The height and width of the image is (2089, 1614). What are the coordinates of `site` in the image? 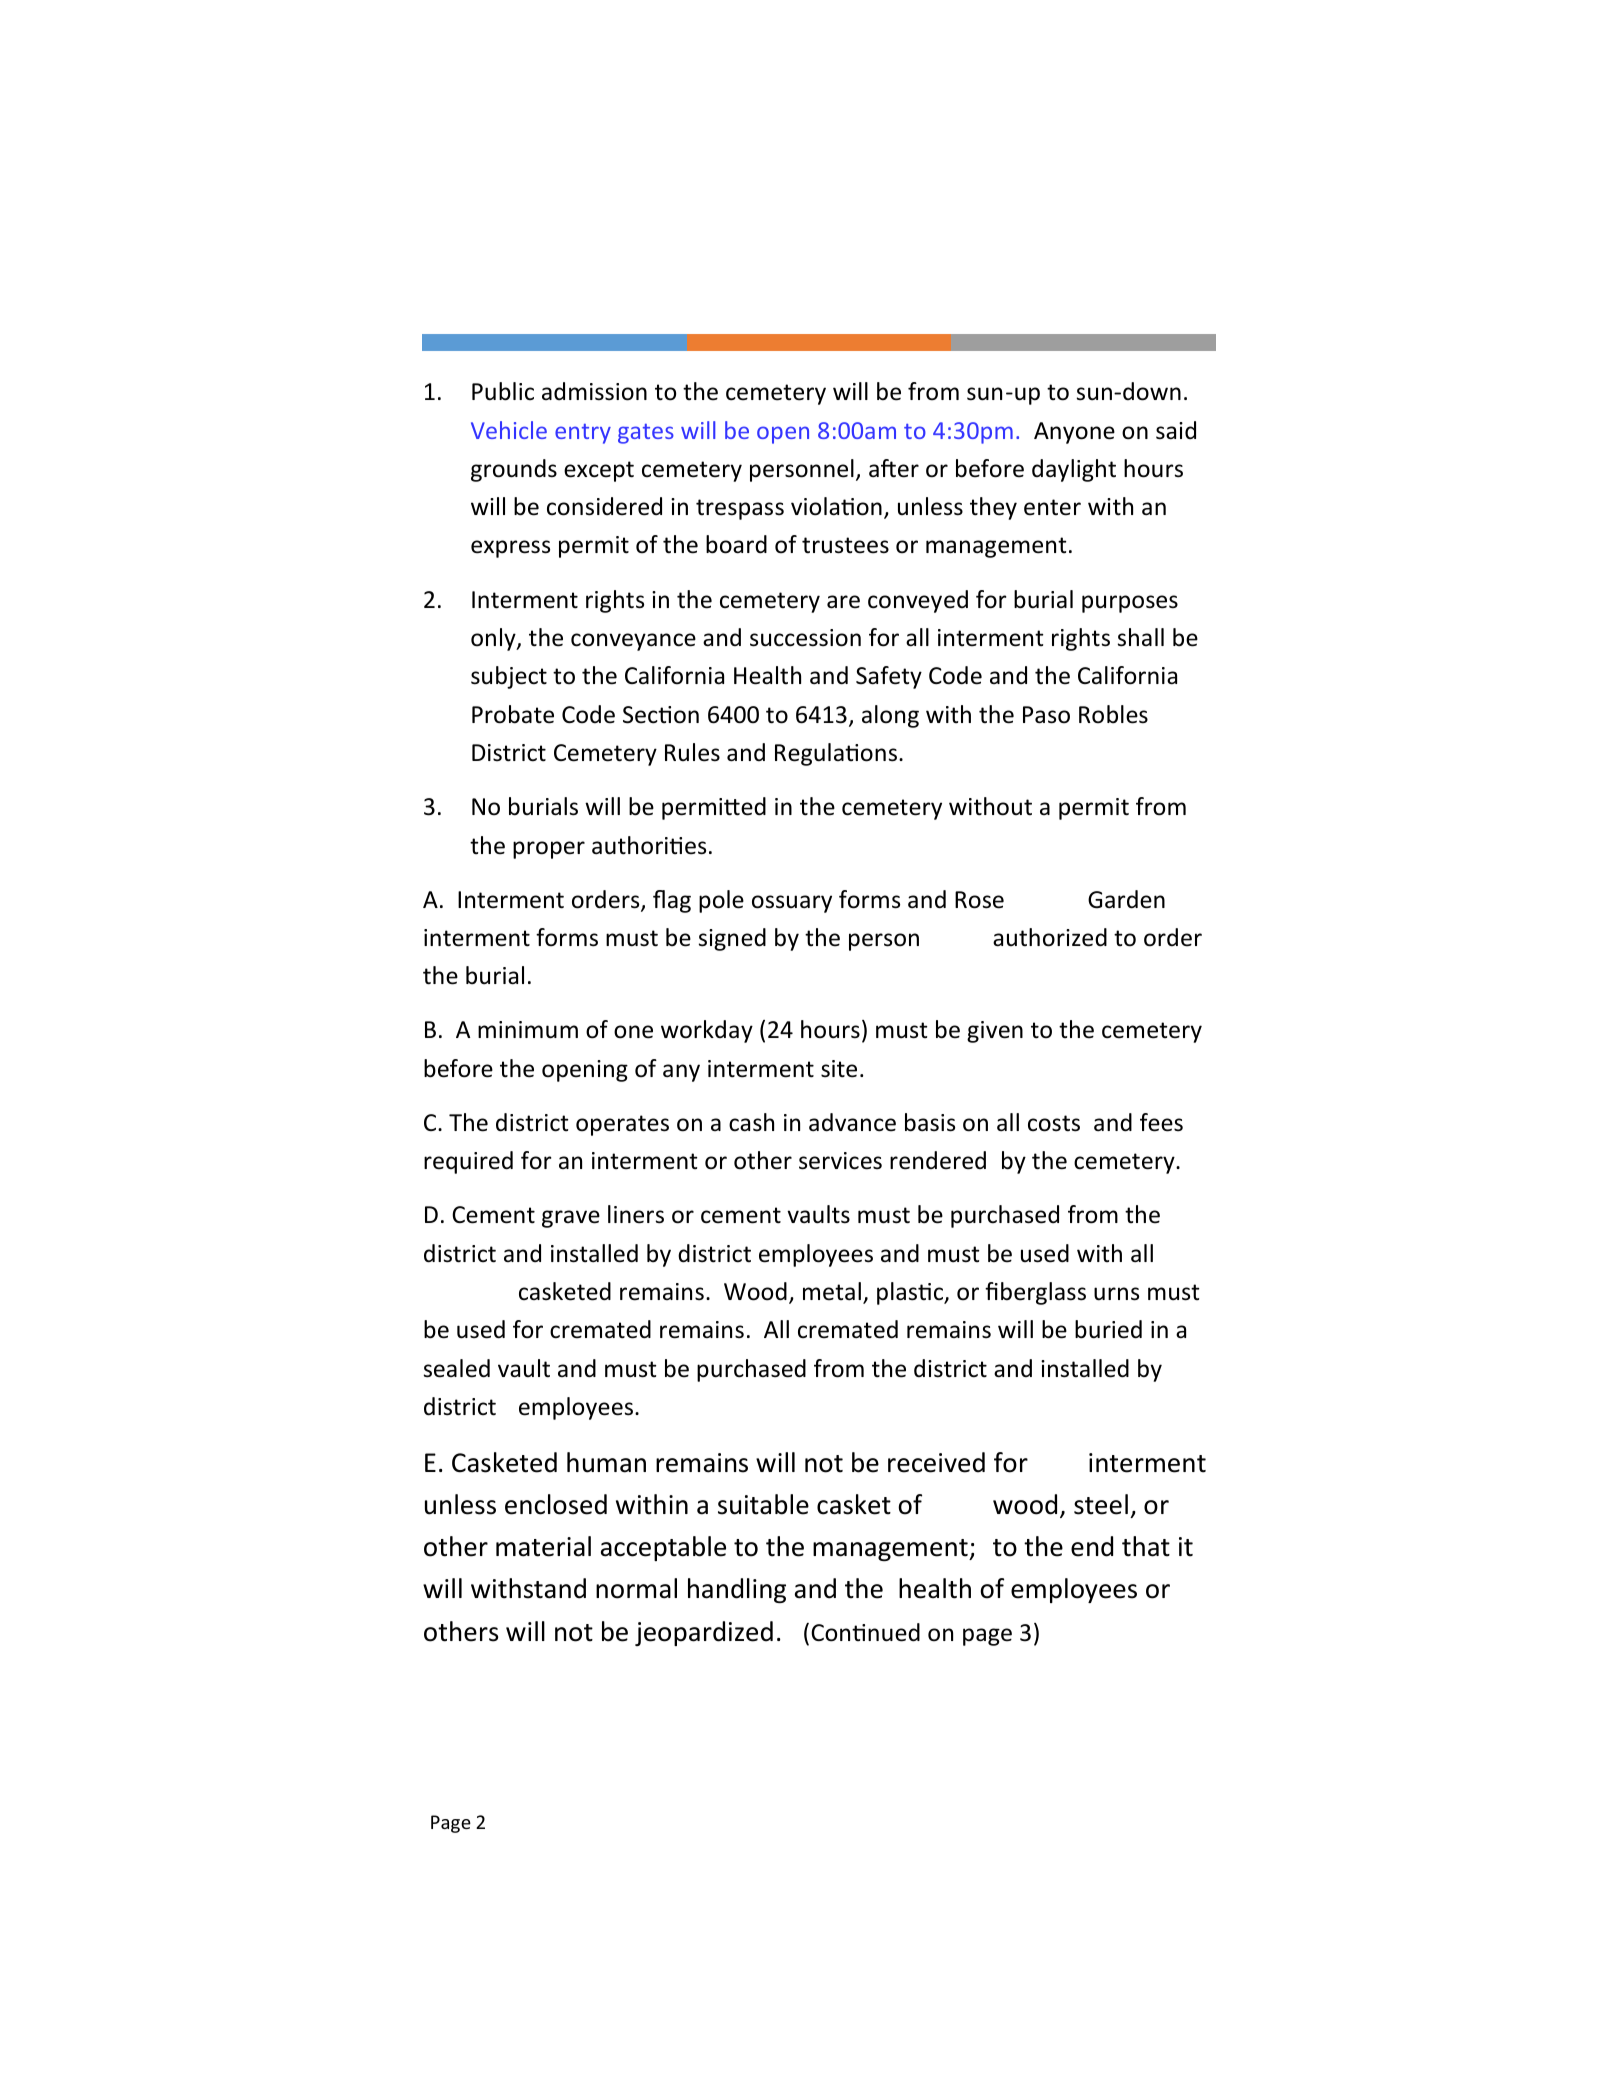 It's located at (839, 1069).
